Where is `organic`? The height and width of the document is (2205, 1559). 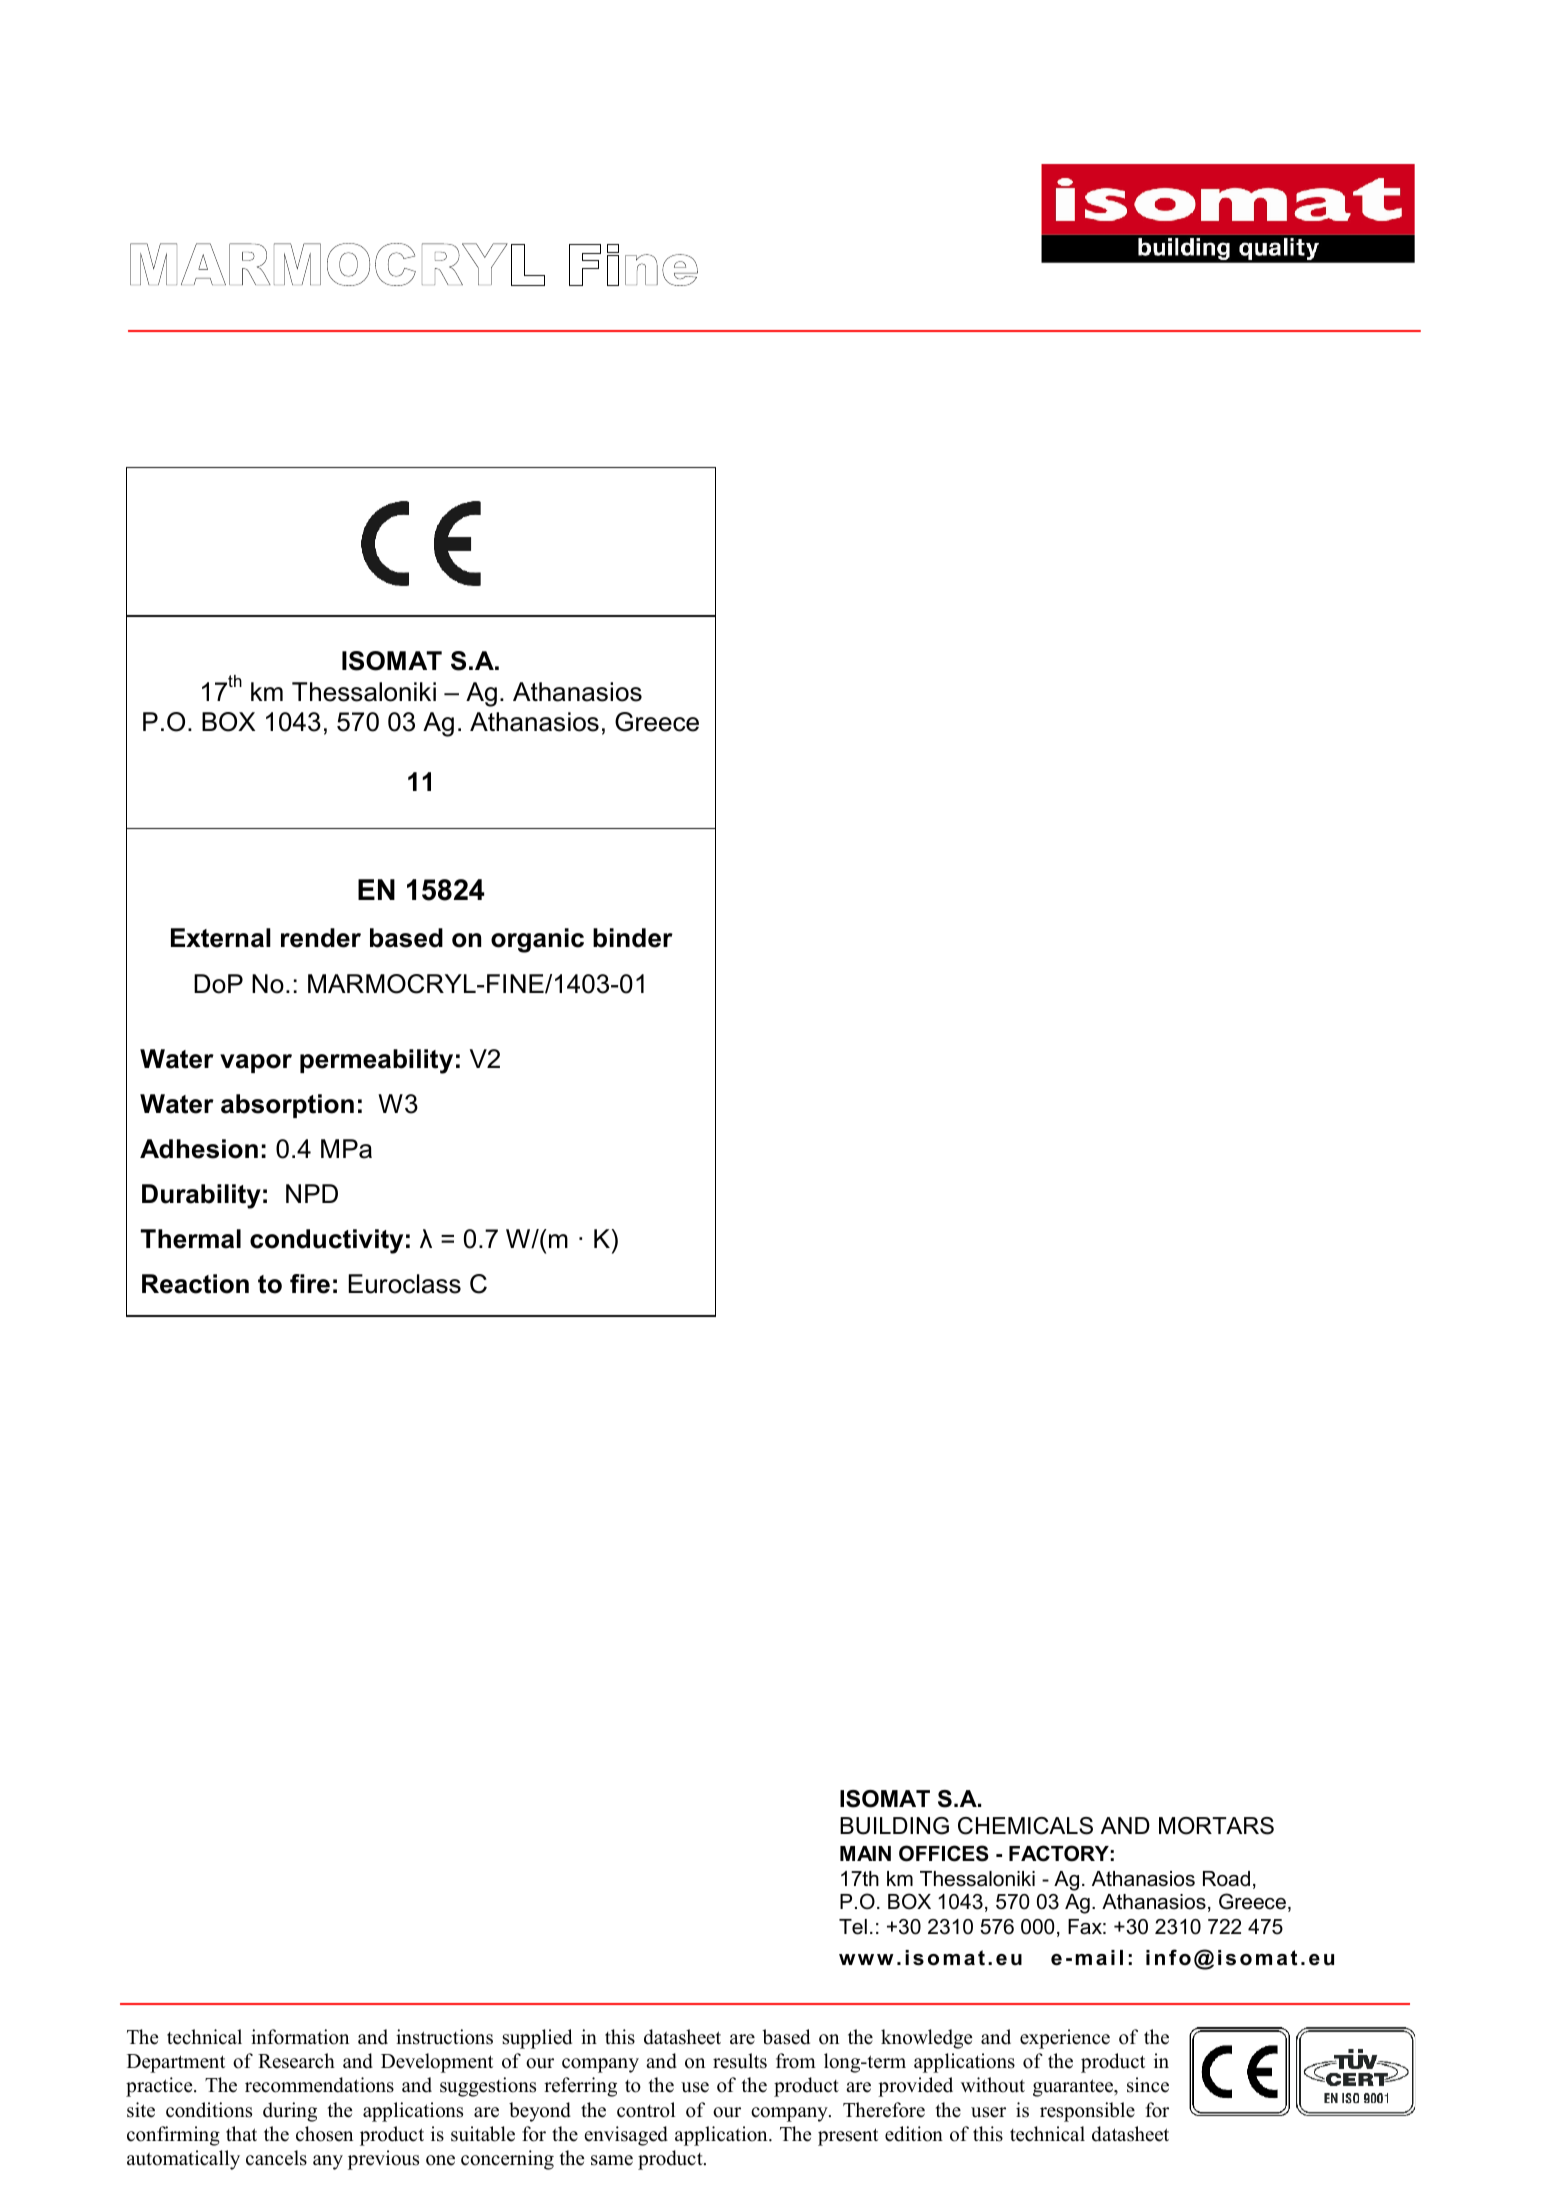 organic is located at coordinates (537, 940).
